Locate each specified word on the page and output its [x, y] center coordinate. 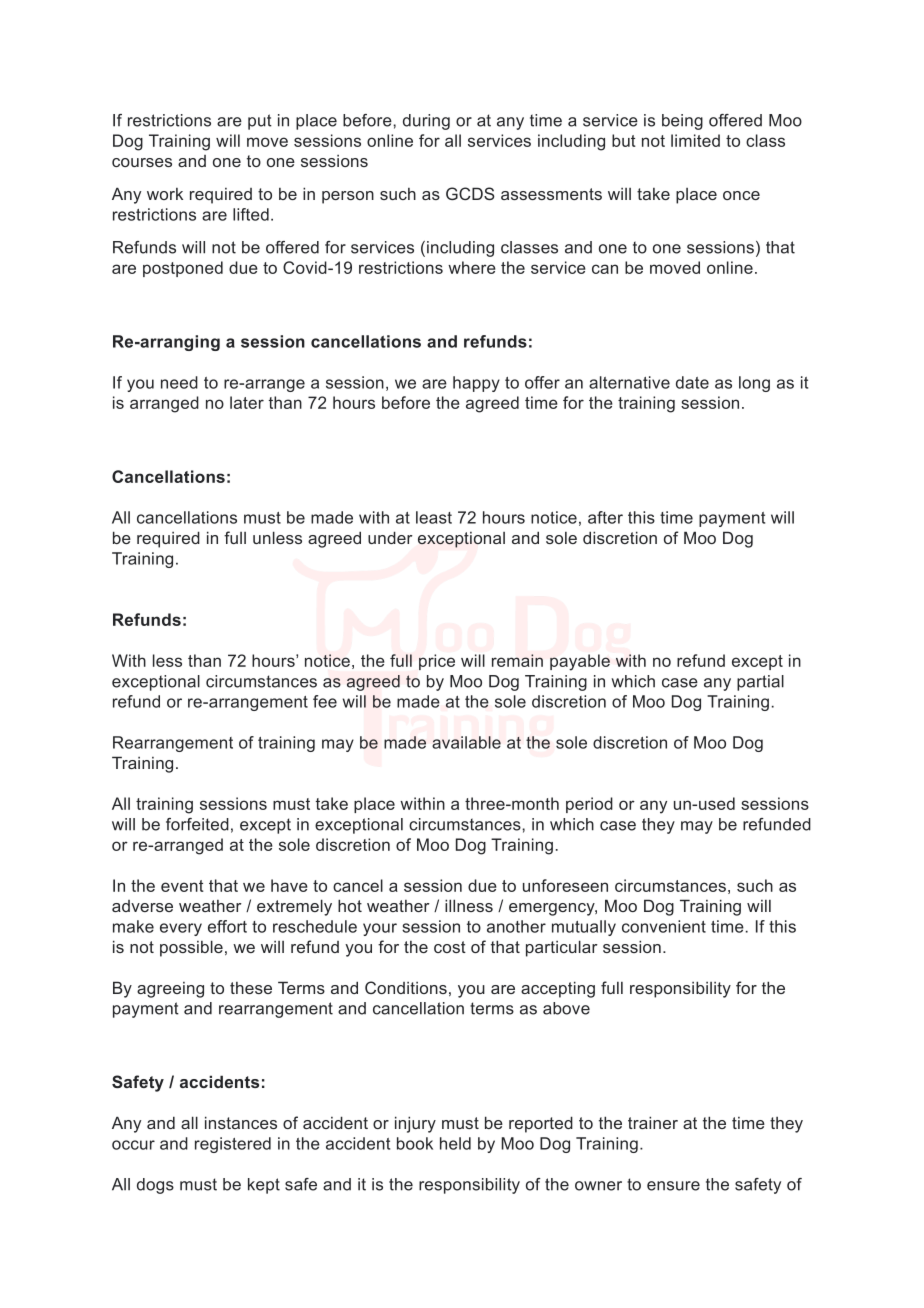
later [247, 402]
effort [227, 926]
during [426, 122]
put [260, 122]
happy [476, 384]
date [692, 382]
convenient [664, 926]
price [437, 662]
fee [325, 701]
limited [695, 140]
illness [469, 905]
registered [233, 1145]
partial [760, 683]
